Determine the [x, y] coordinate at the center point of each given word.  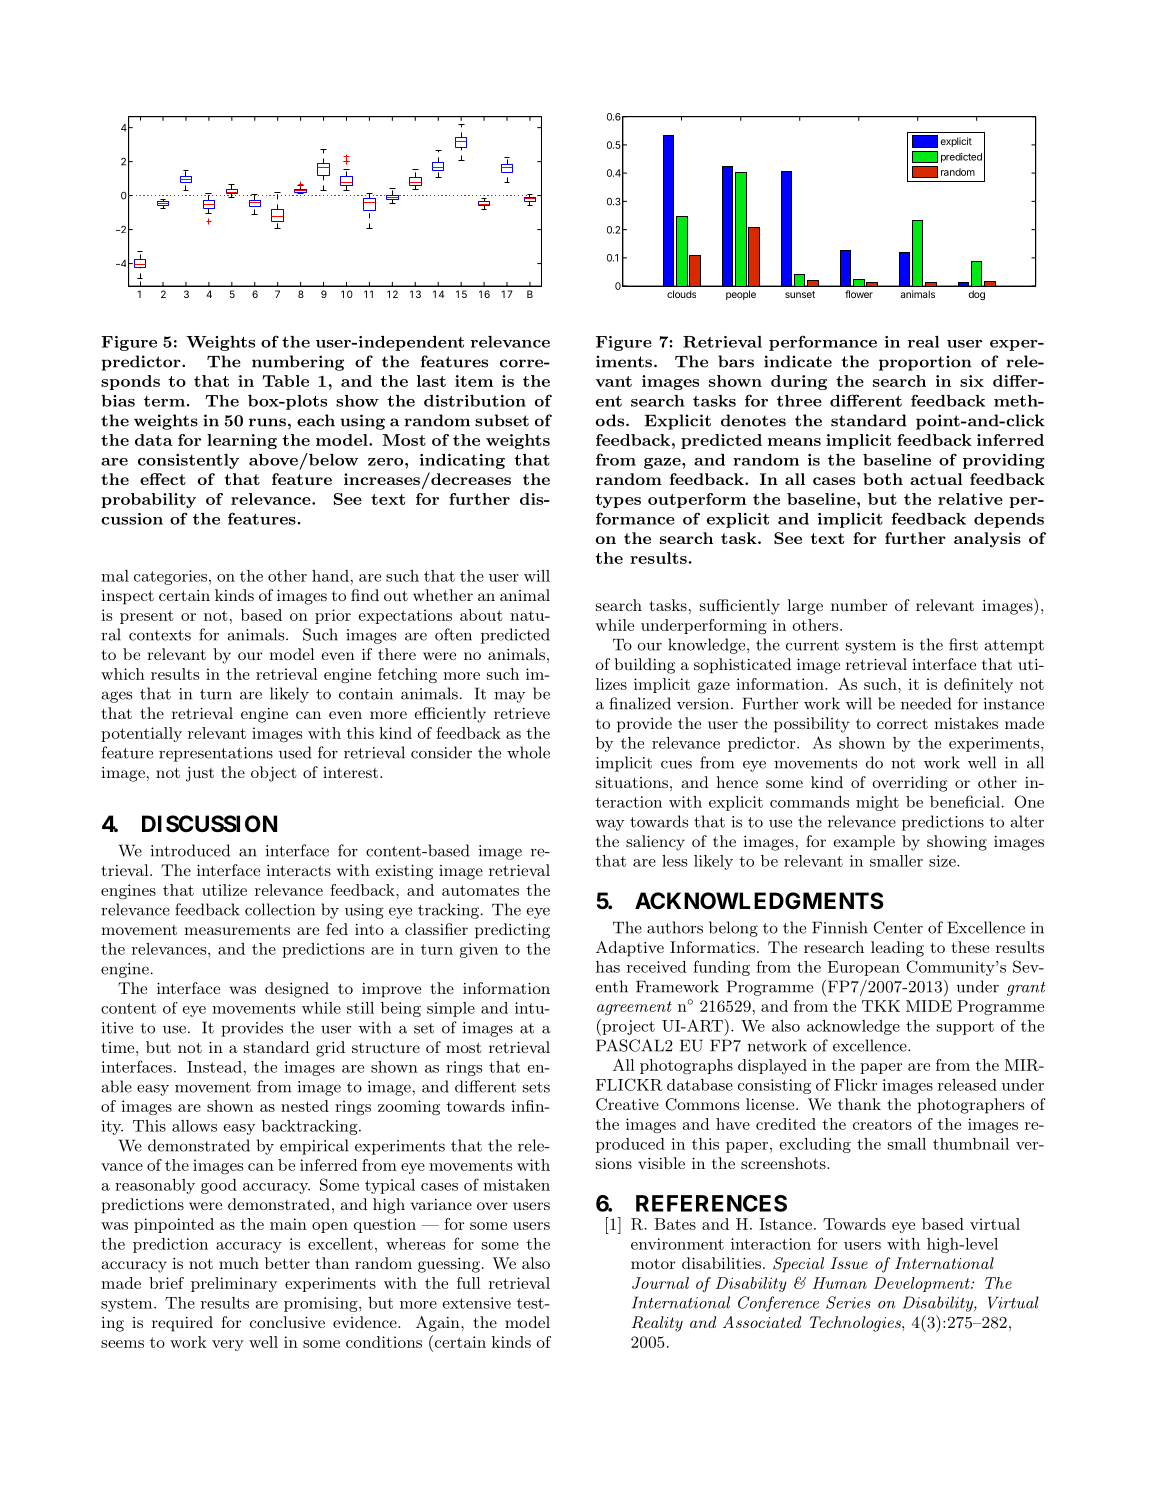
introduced [190, 850]
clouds [681, 294]
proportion [925, 363]
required [182, 1324]
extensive [476, 1303]
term [164, 401]
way [609, 825]
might [877, 803]
